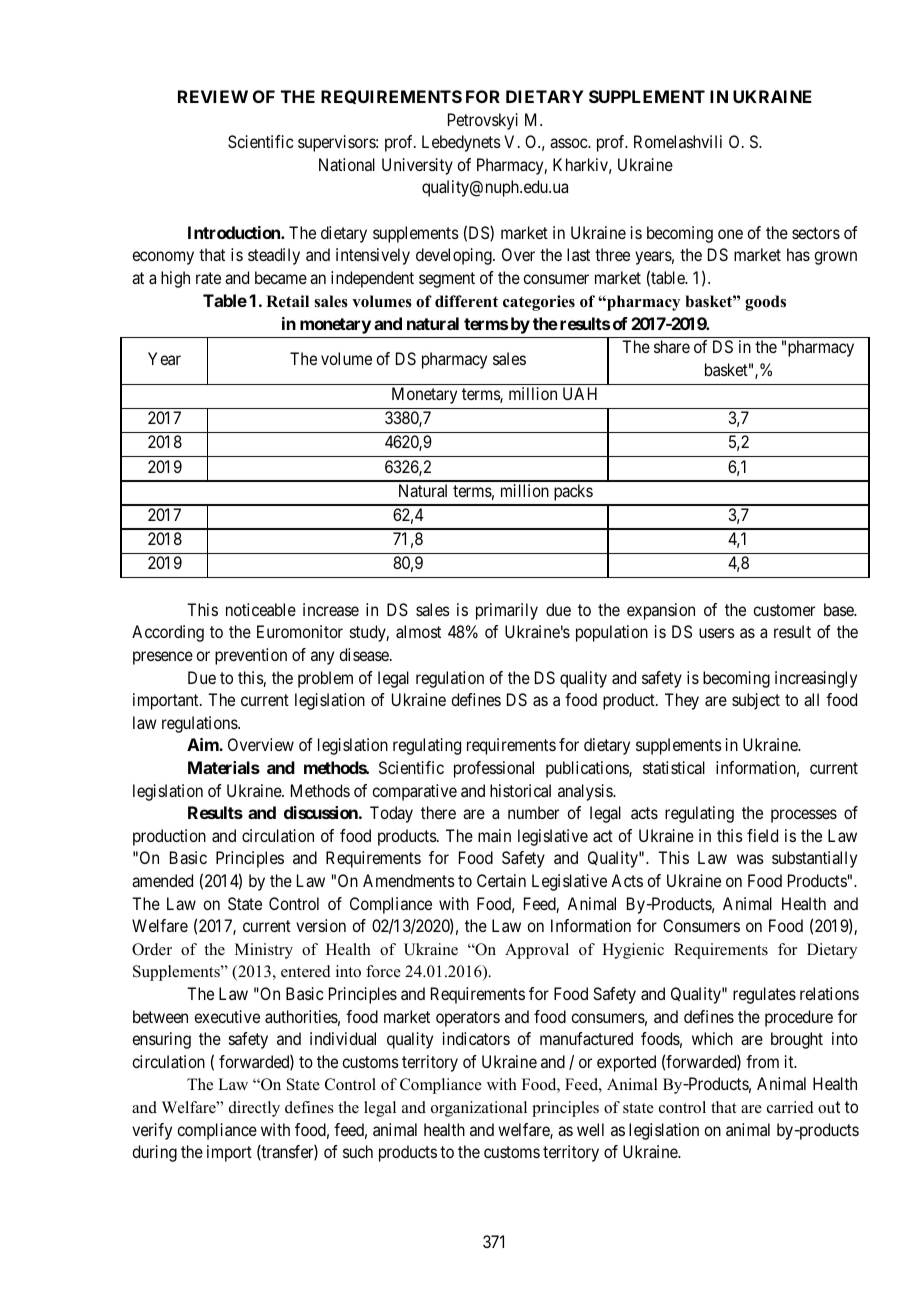 Image resolution: width=924 pixels, height=1308 pixels. I want to click on sectors, so click(816, 233).
